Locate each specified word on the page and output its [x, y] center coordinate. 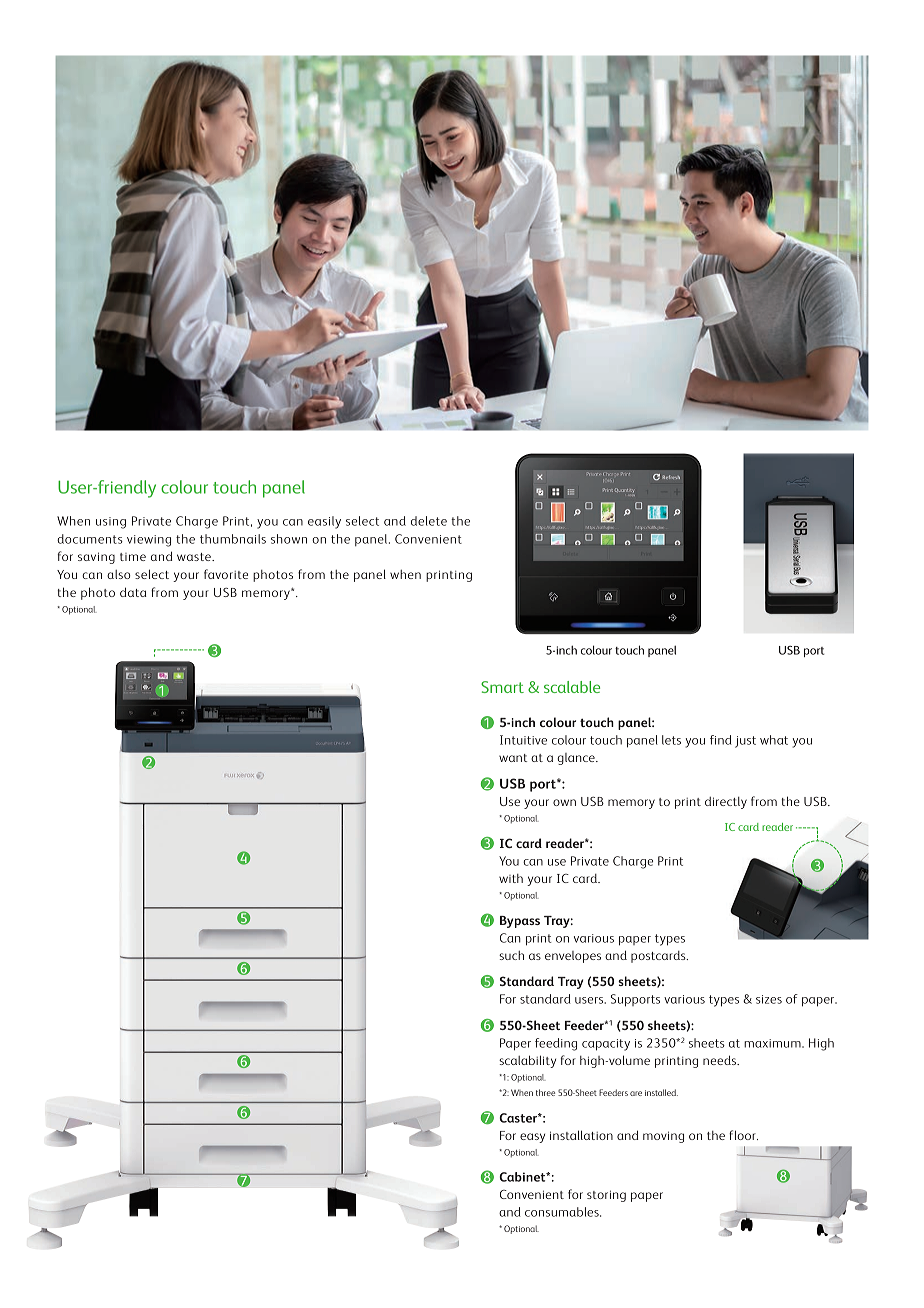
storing [606, 1196]
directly [726, 803]
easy [532, 1138]
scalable [572, 687]
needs [721, 1060]
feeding [556, 1044]
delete [429, 521]
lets [671, 740]
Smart [502, 687]
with [511, 878]
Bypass [520, 922]
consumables [563, 1212]
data [133, 592]
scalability [527, 1061]
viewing [149, 541]
